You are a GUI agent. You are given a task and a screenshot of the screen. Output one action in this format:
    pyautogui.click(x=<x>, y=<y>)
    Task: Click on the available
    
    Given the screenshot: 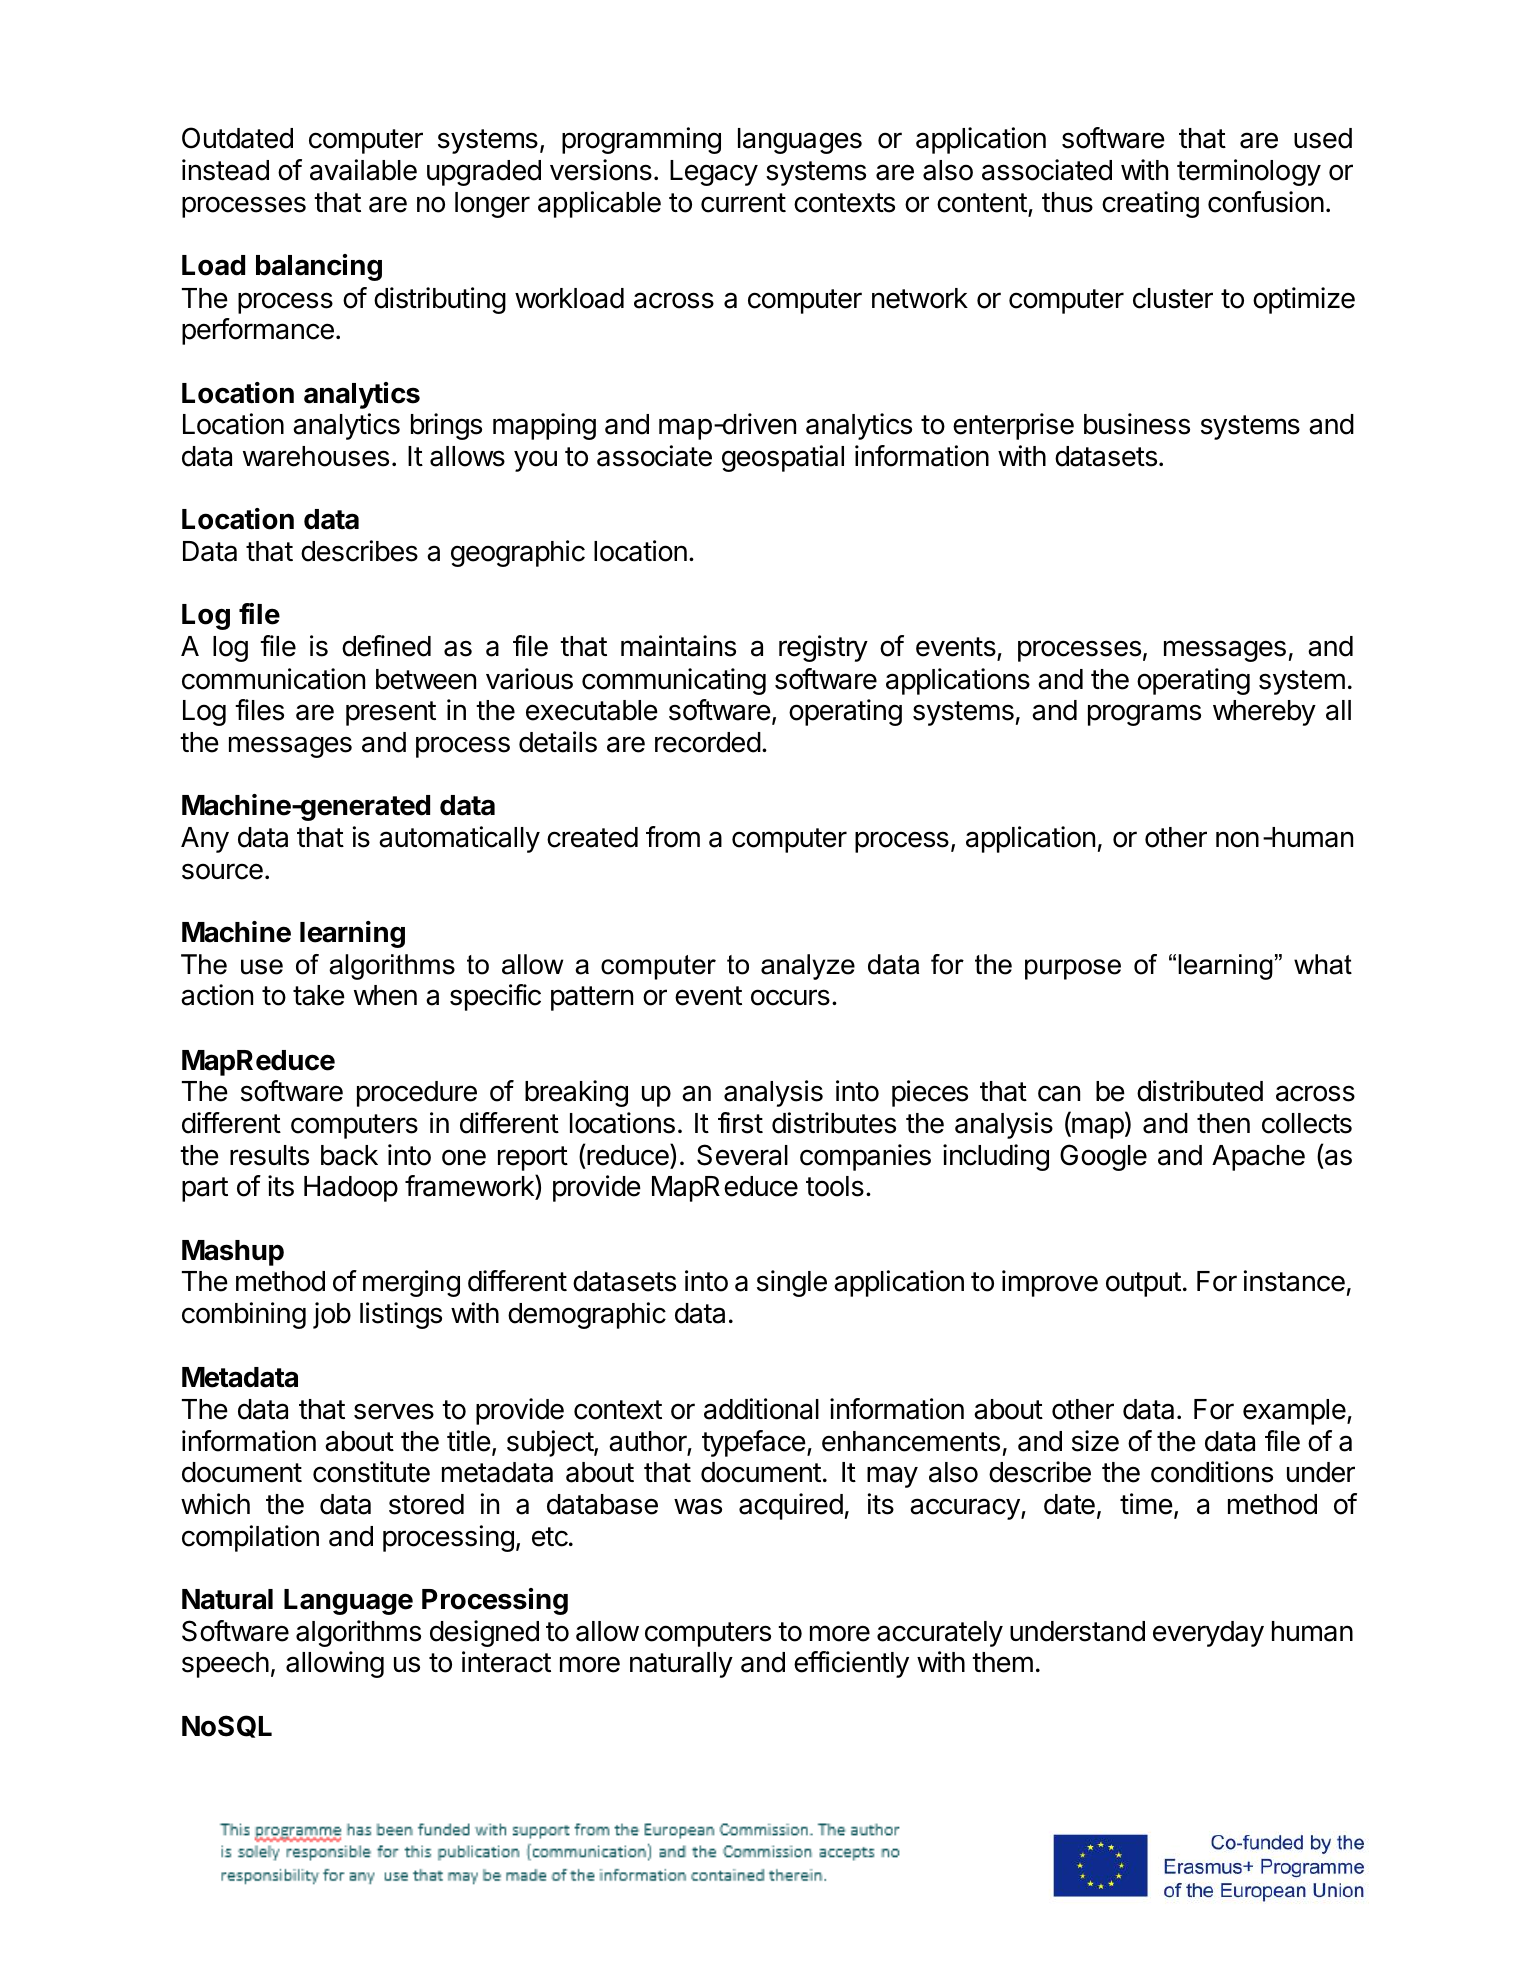 What is the action you would take?
    pyautogui.click(x=363, y=170)
